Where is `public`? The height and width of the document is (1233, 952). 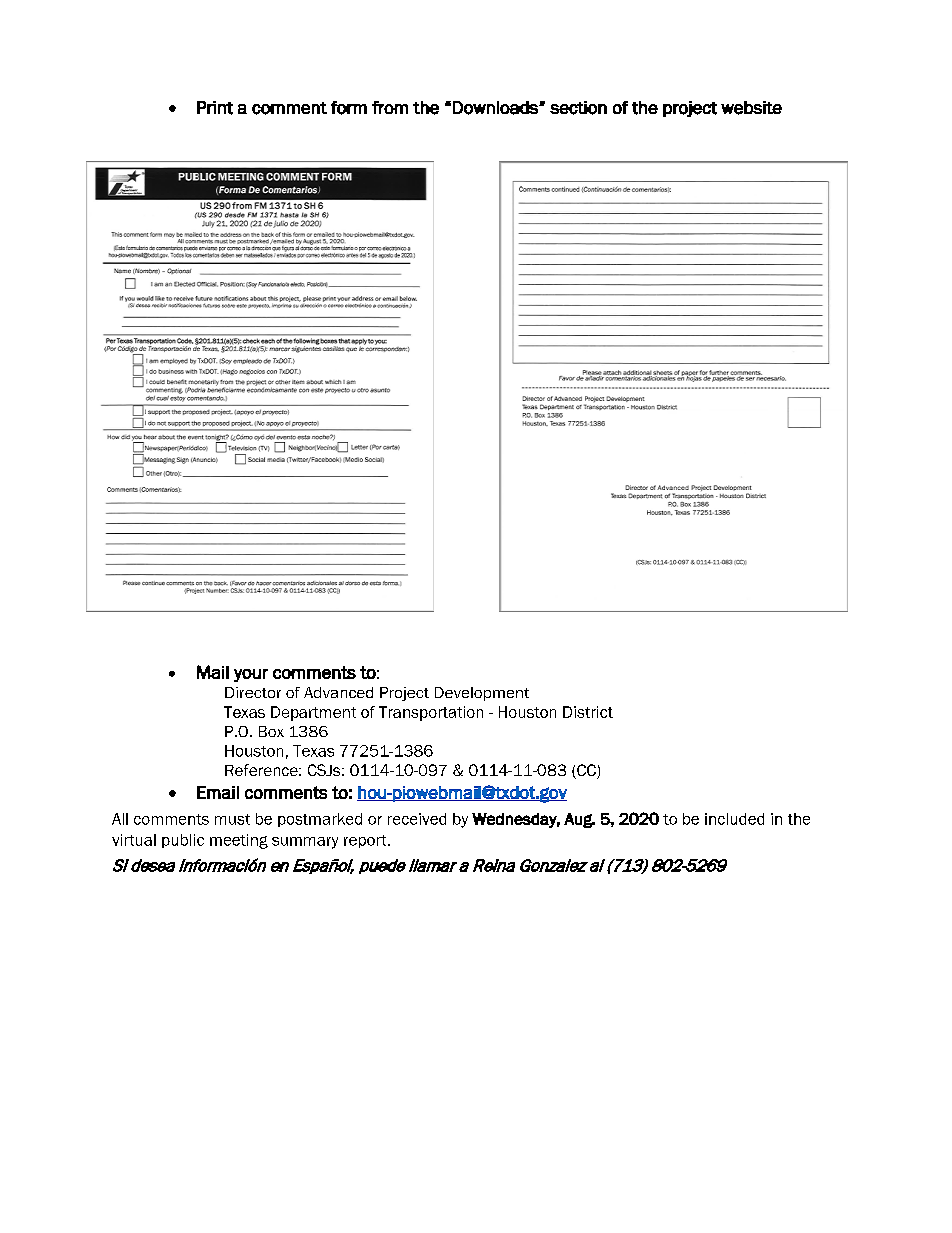 public is located at coordinates (183, 841).
